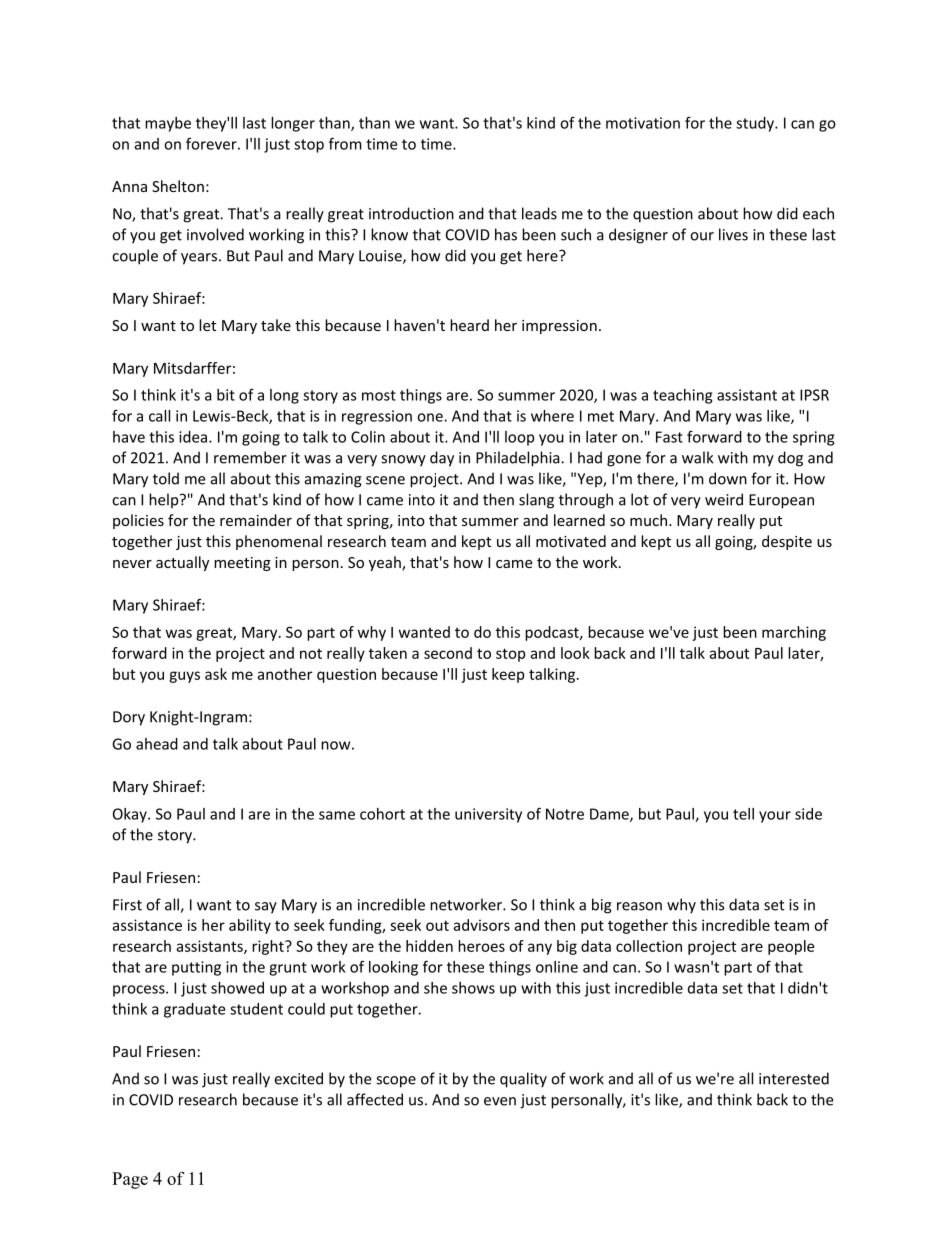 Image resolution: width=952 pixels, height=1233 pixels. What do you see at coordinates (743, 814) in the document?
I see `tell` at bounding box center [743, 814].
